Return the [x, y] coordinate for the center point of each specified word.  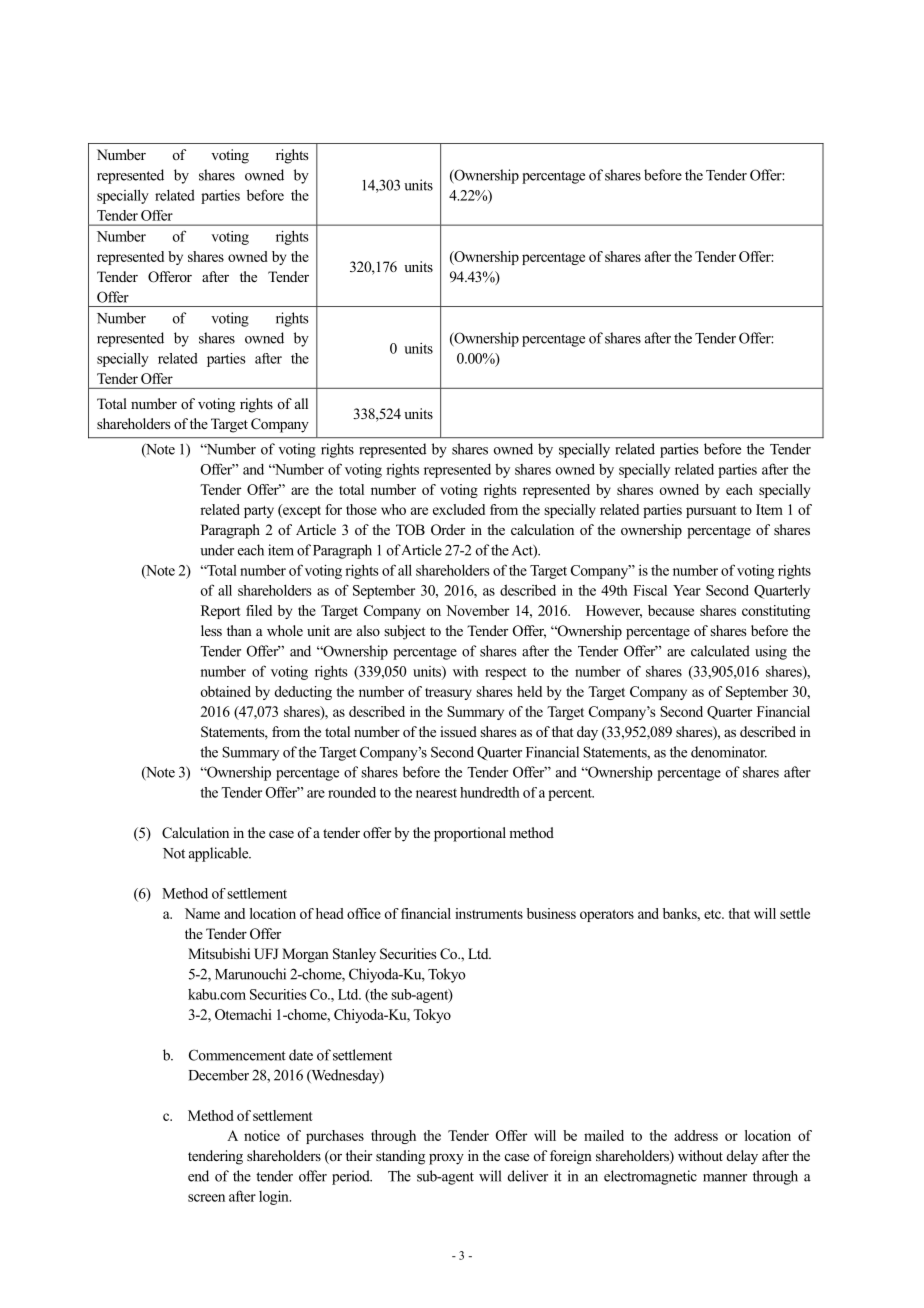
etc [713, 914]
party [259, 512]
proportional [470, 834]
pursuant [711, 512]
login [275, 1197]
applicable [220, 854]
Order [448, 530]
